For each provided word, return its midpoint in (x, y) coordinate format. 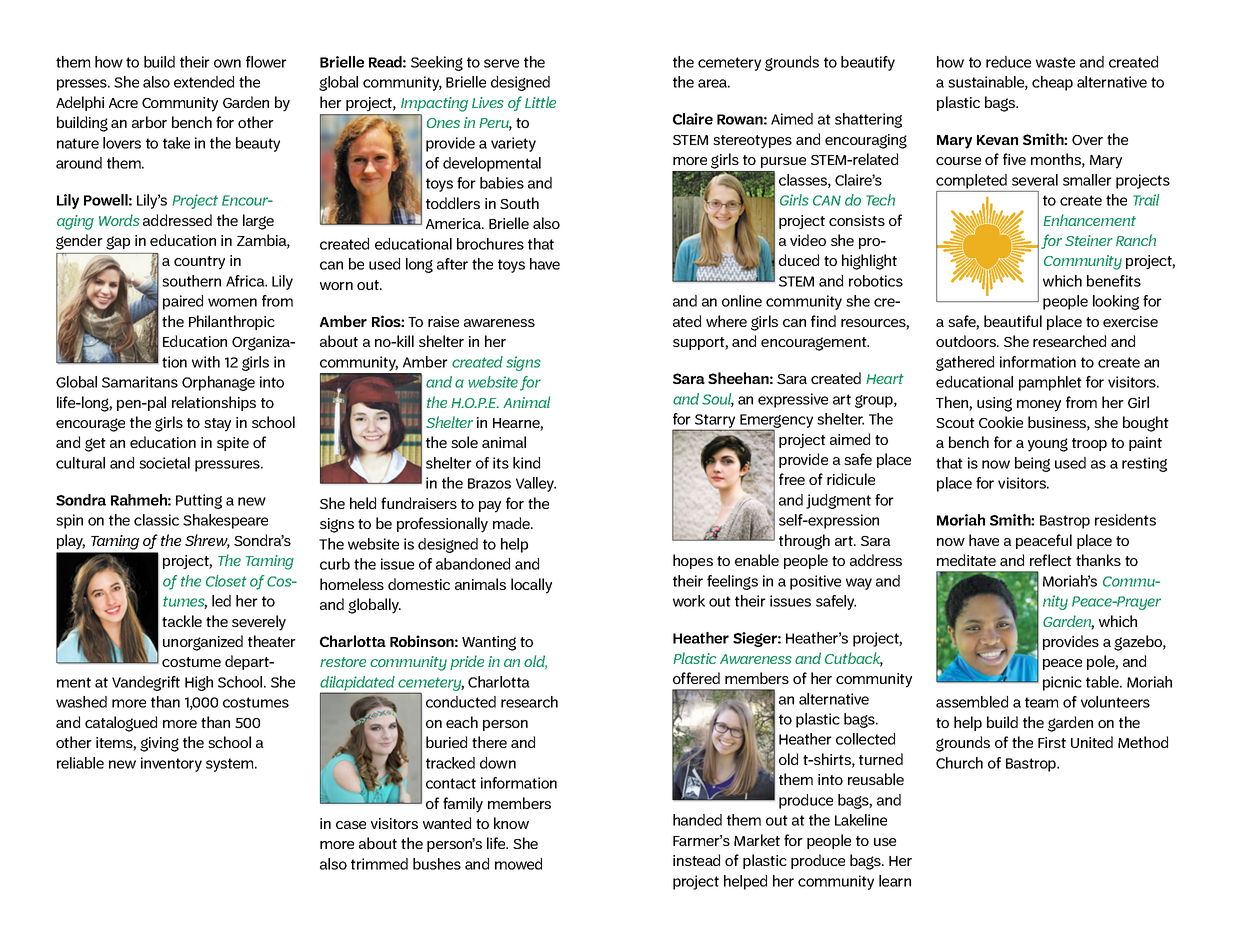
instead (696, 860)
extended (204, 82)
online (742, 301)
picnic (1062, 683)
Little (540, 102)
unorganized (203, 643)
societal (164, 463)
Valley (536, 484)
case (351, 825)
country (199, 263)
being (1032, 464)
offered (696, 678)
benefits (1114, 281)
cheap (1052, 83)
